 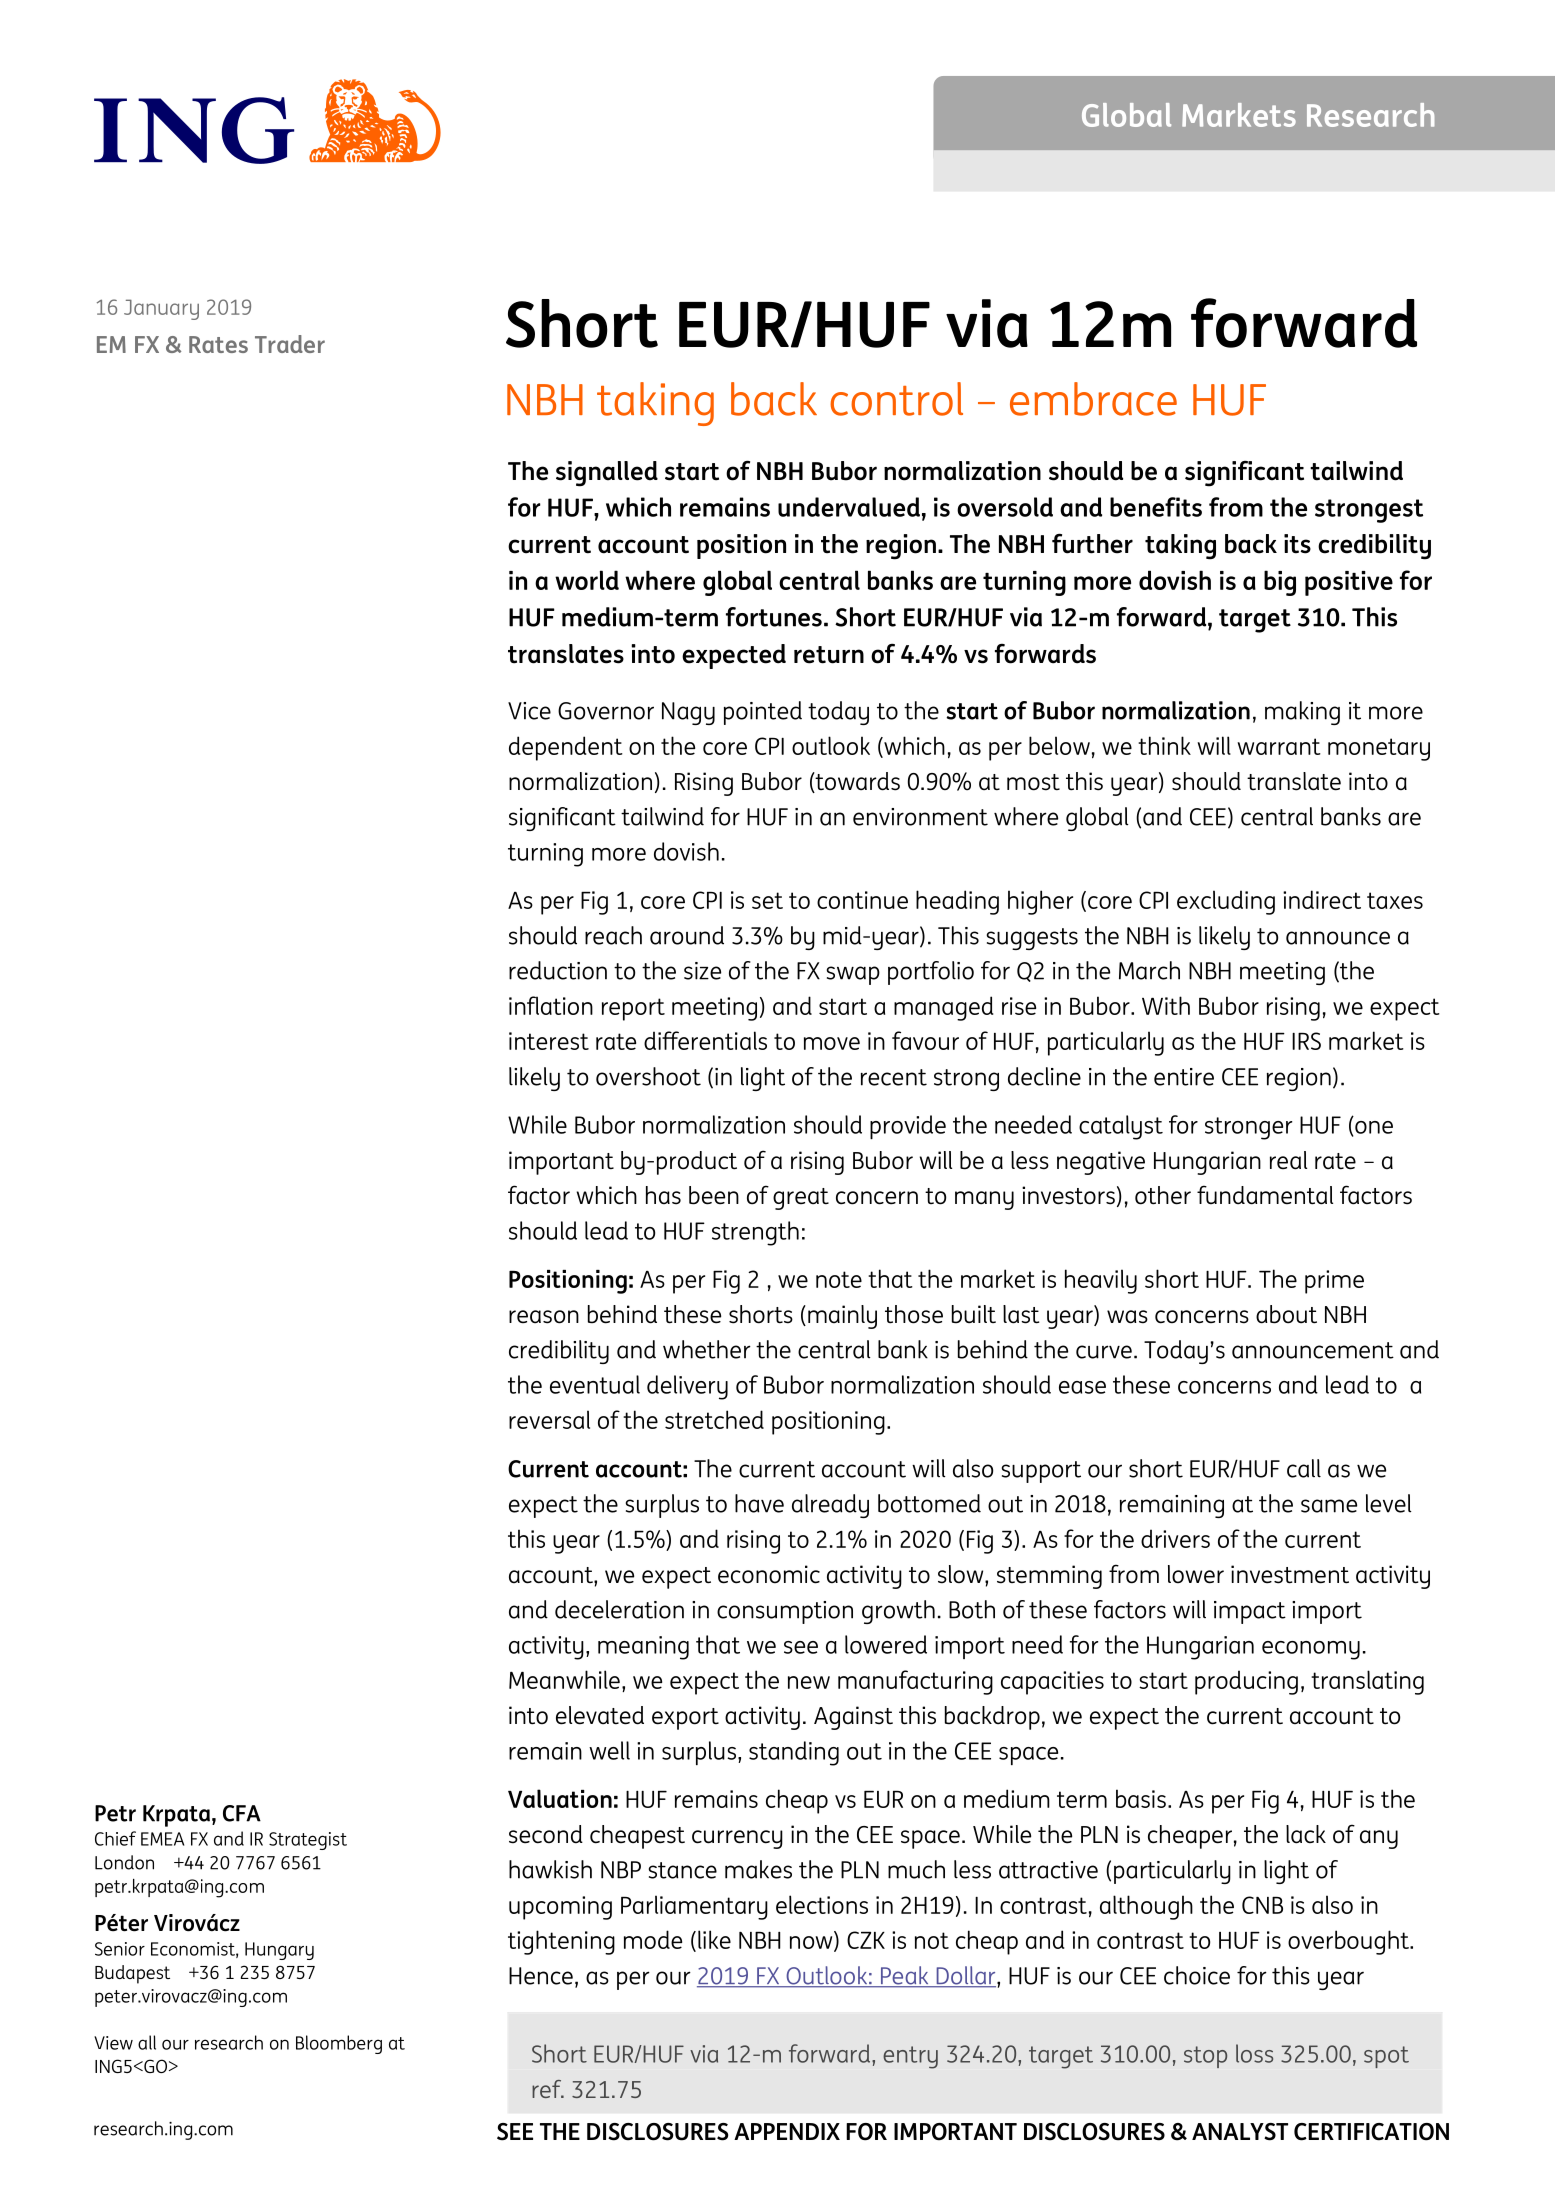 I want to click on reversal, so click(x=549, y=1419).
